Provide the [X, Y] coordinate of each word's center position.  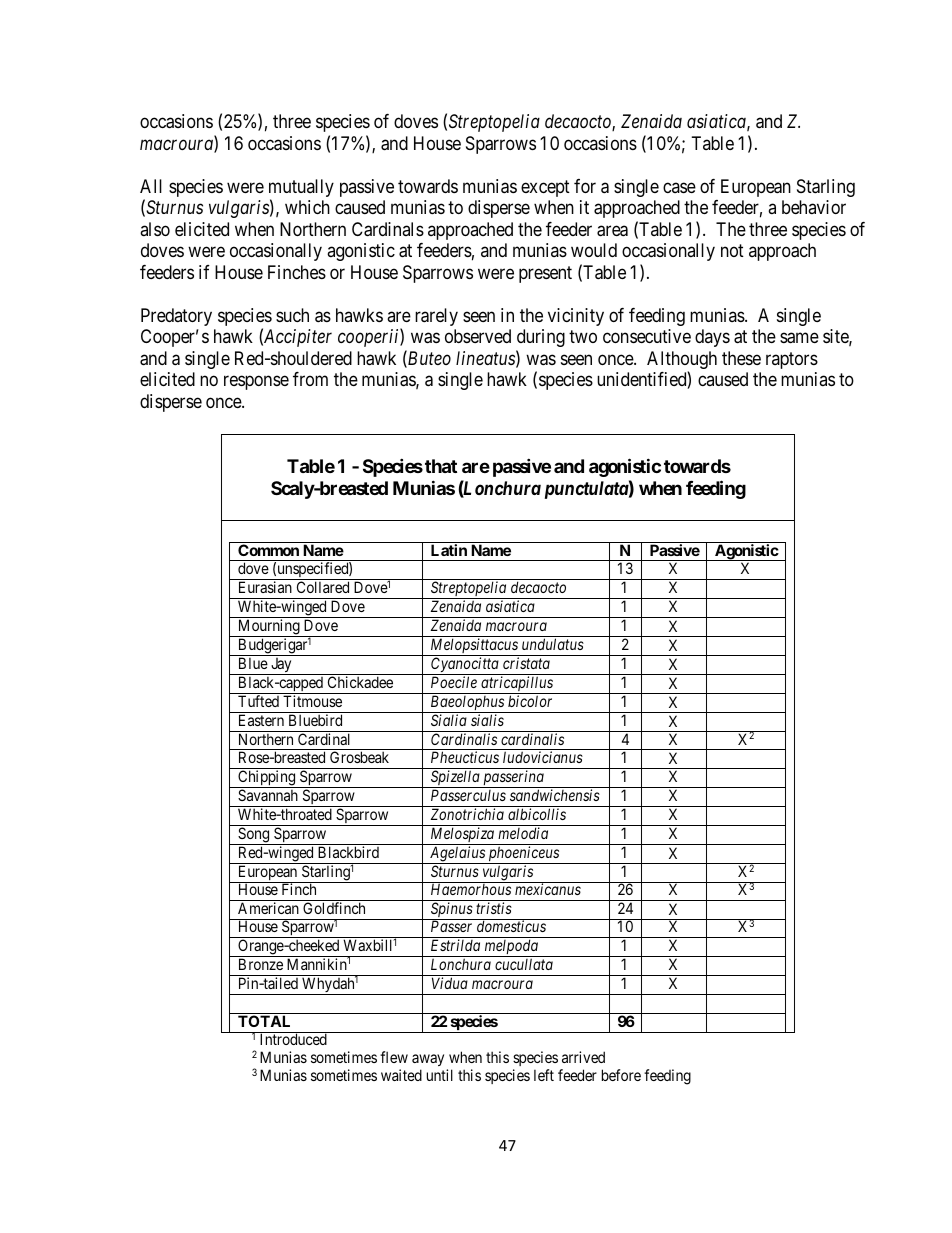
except [545, 188]
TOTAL [264, 1021]
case [679, 187]
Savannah [268, 795]
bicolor [530, 701]
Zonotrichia [467, 814]
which [307, 207]
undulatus [553, 644]
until [440, 1075]
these [741, 358]
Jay [281, 666]
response [256, 383]
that [441, 466]
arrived [583, 1057]
